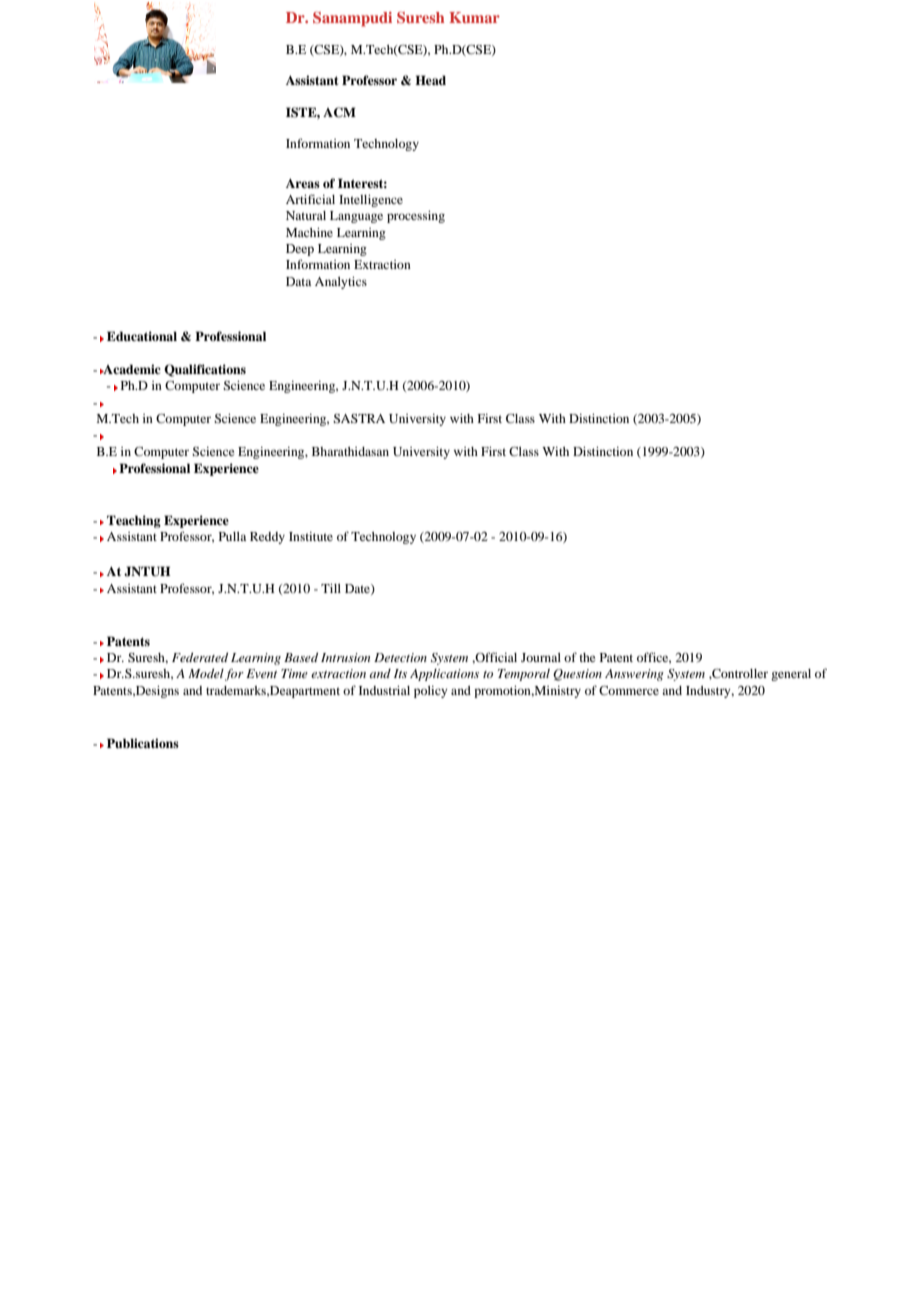  What do you see at coordinates (267, 538) in the document?
I see `Reddy` at bounding box center [267, 538].
